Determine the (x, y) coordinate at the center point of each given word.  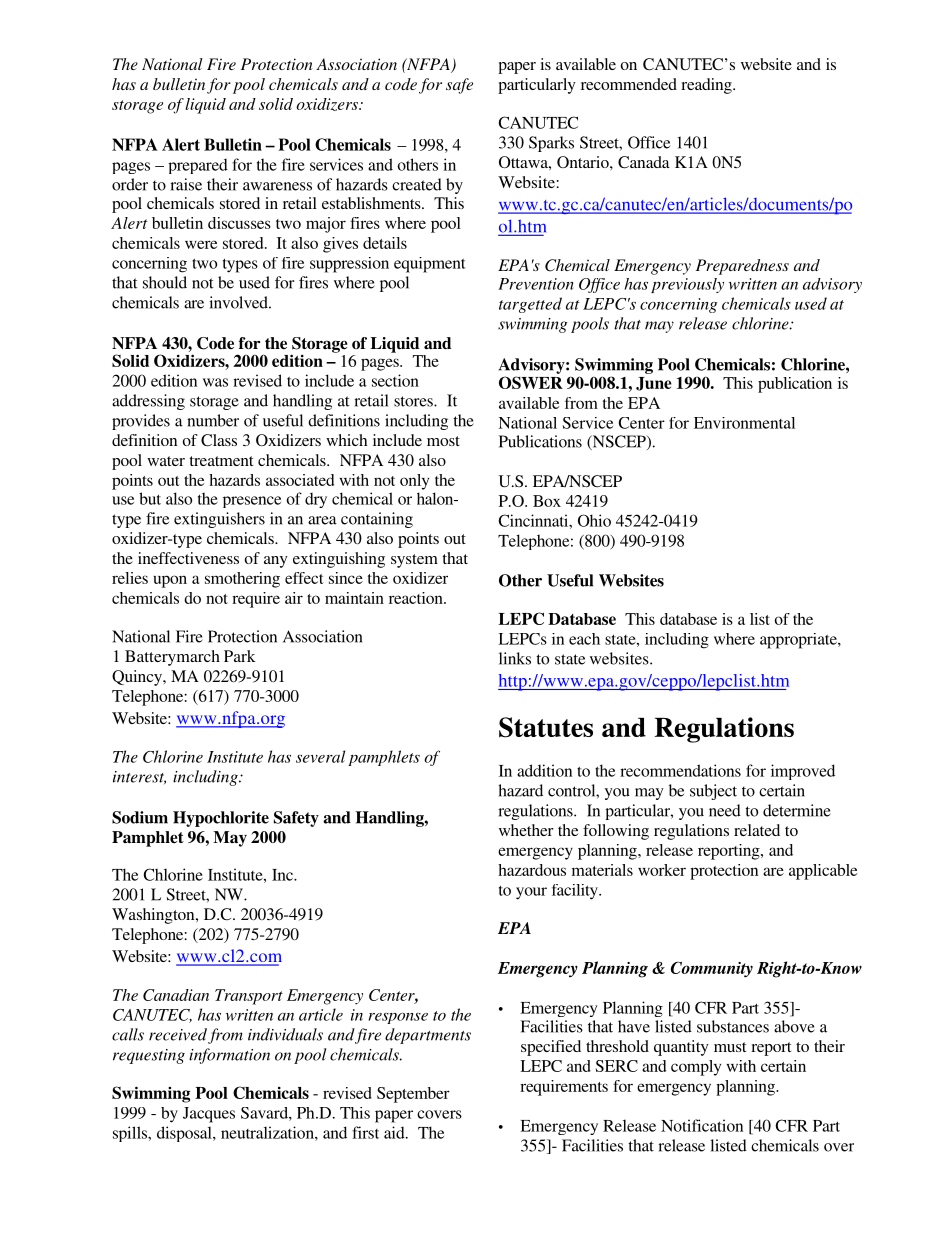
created (417, 184)
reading (707, 86)
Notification (702, 1125)
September (413, 1095)
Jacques (209, 1115)
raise (186, 184)
